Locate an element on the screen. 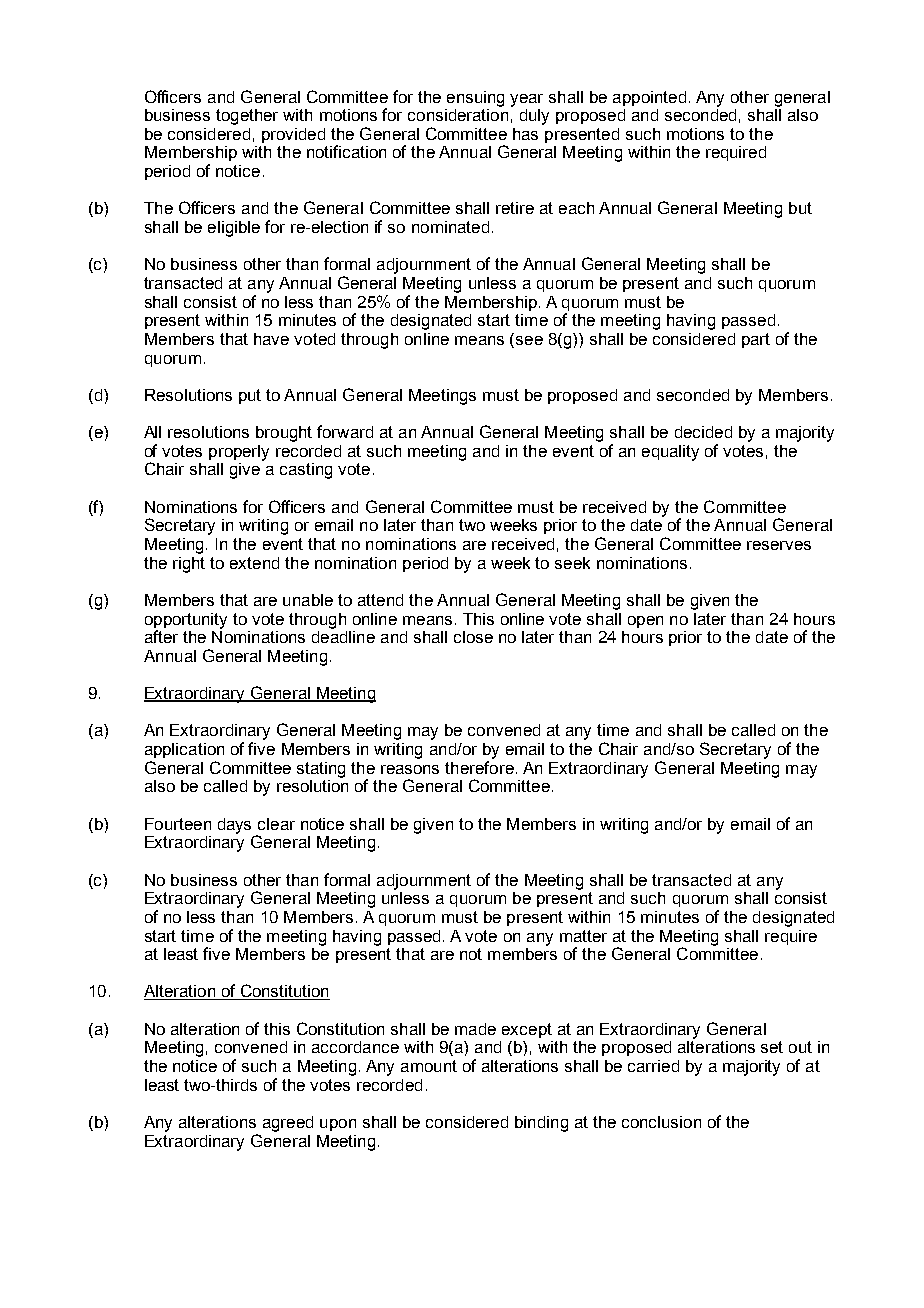 The height and width of the screenshot is (1308, 924). together is located at coordinates (247, 117).
